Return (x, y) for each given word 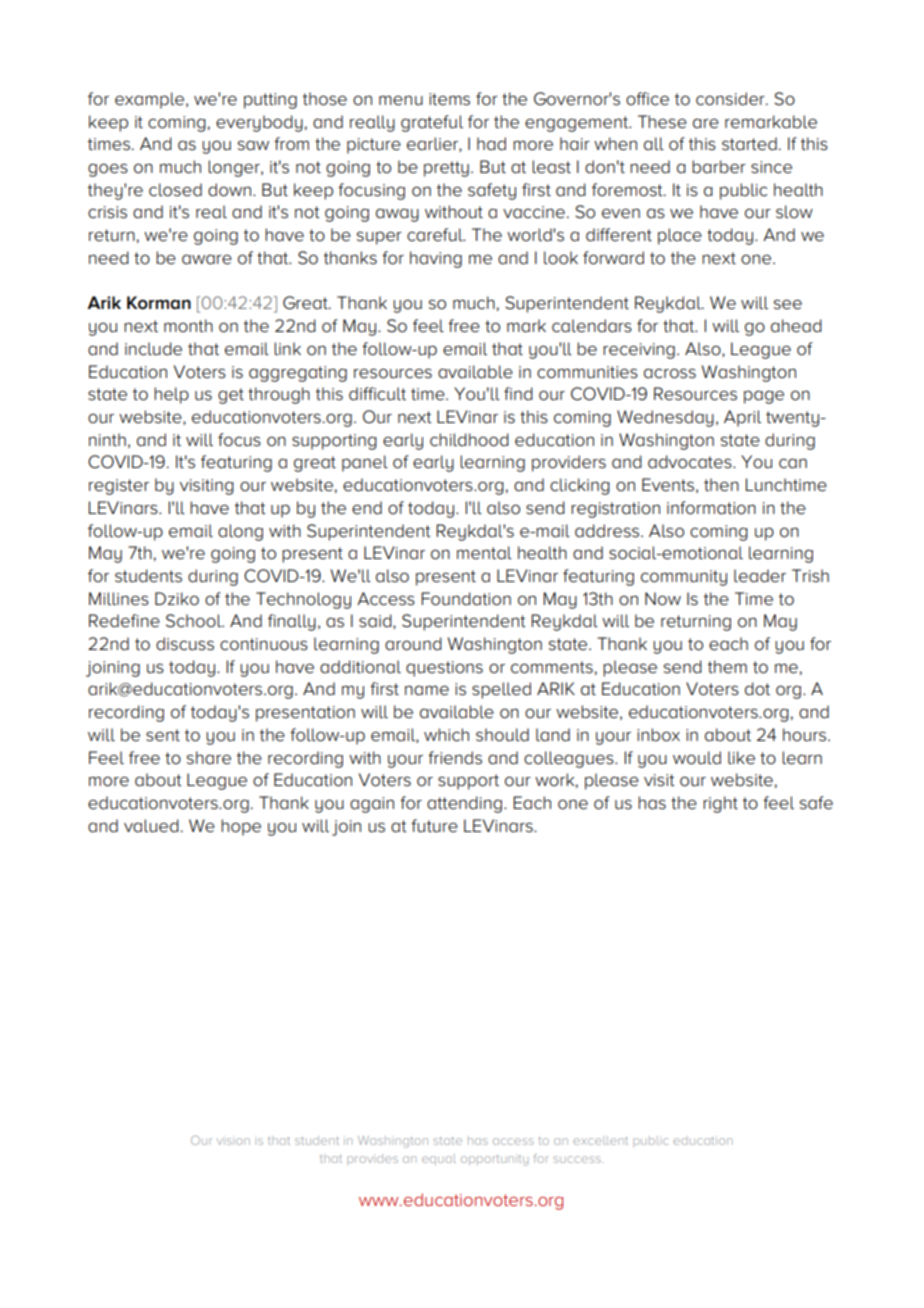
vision (233, 1140)
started (749, 144)
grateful (432, 123)
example (151, 100)
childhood (469, 440)
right (720, 804)
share (209, 758)
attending (464, 804)
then (721, 485)
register (119, 487)
